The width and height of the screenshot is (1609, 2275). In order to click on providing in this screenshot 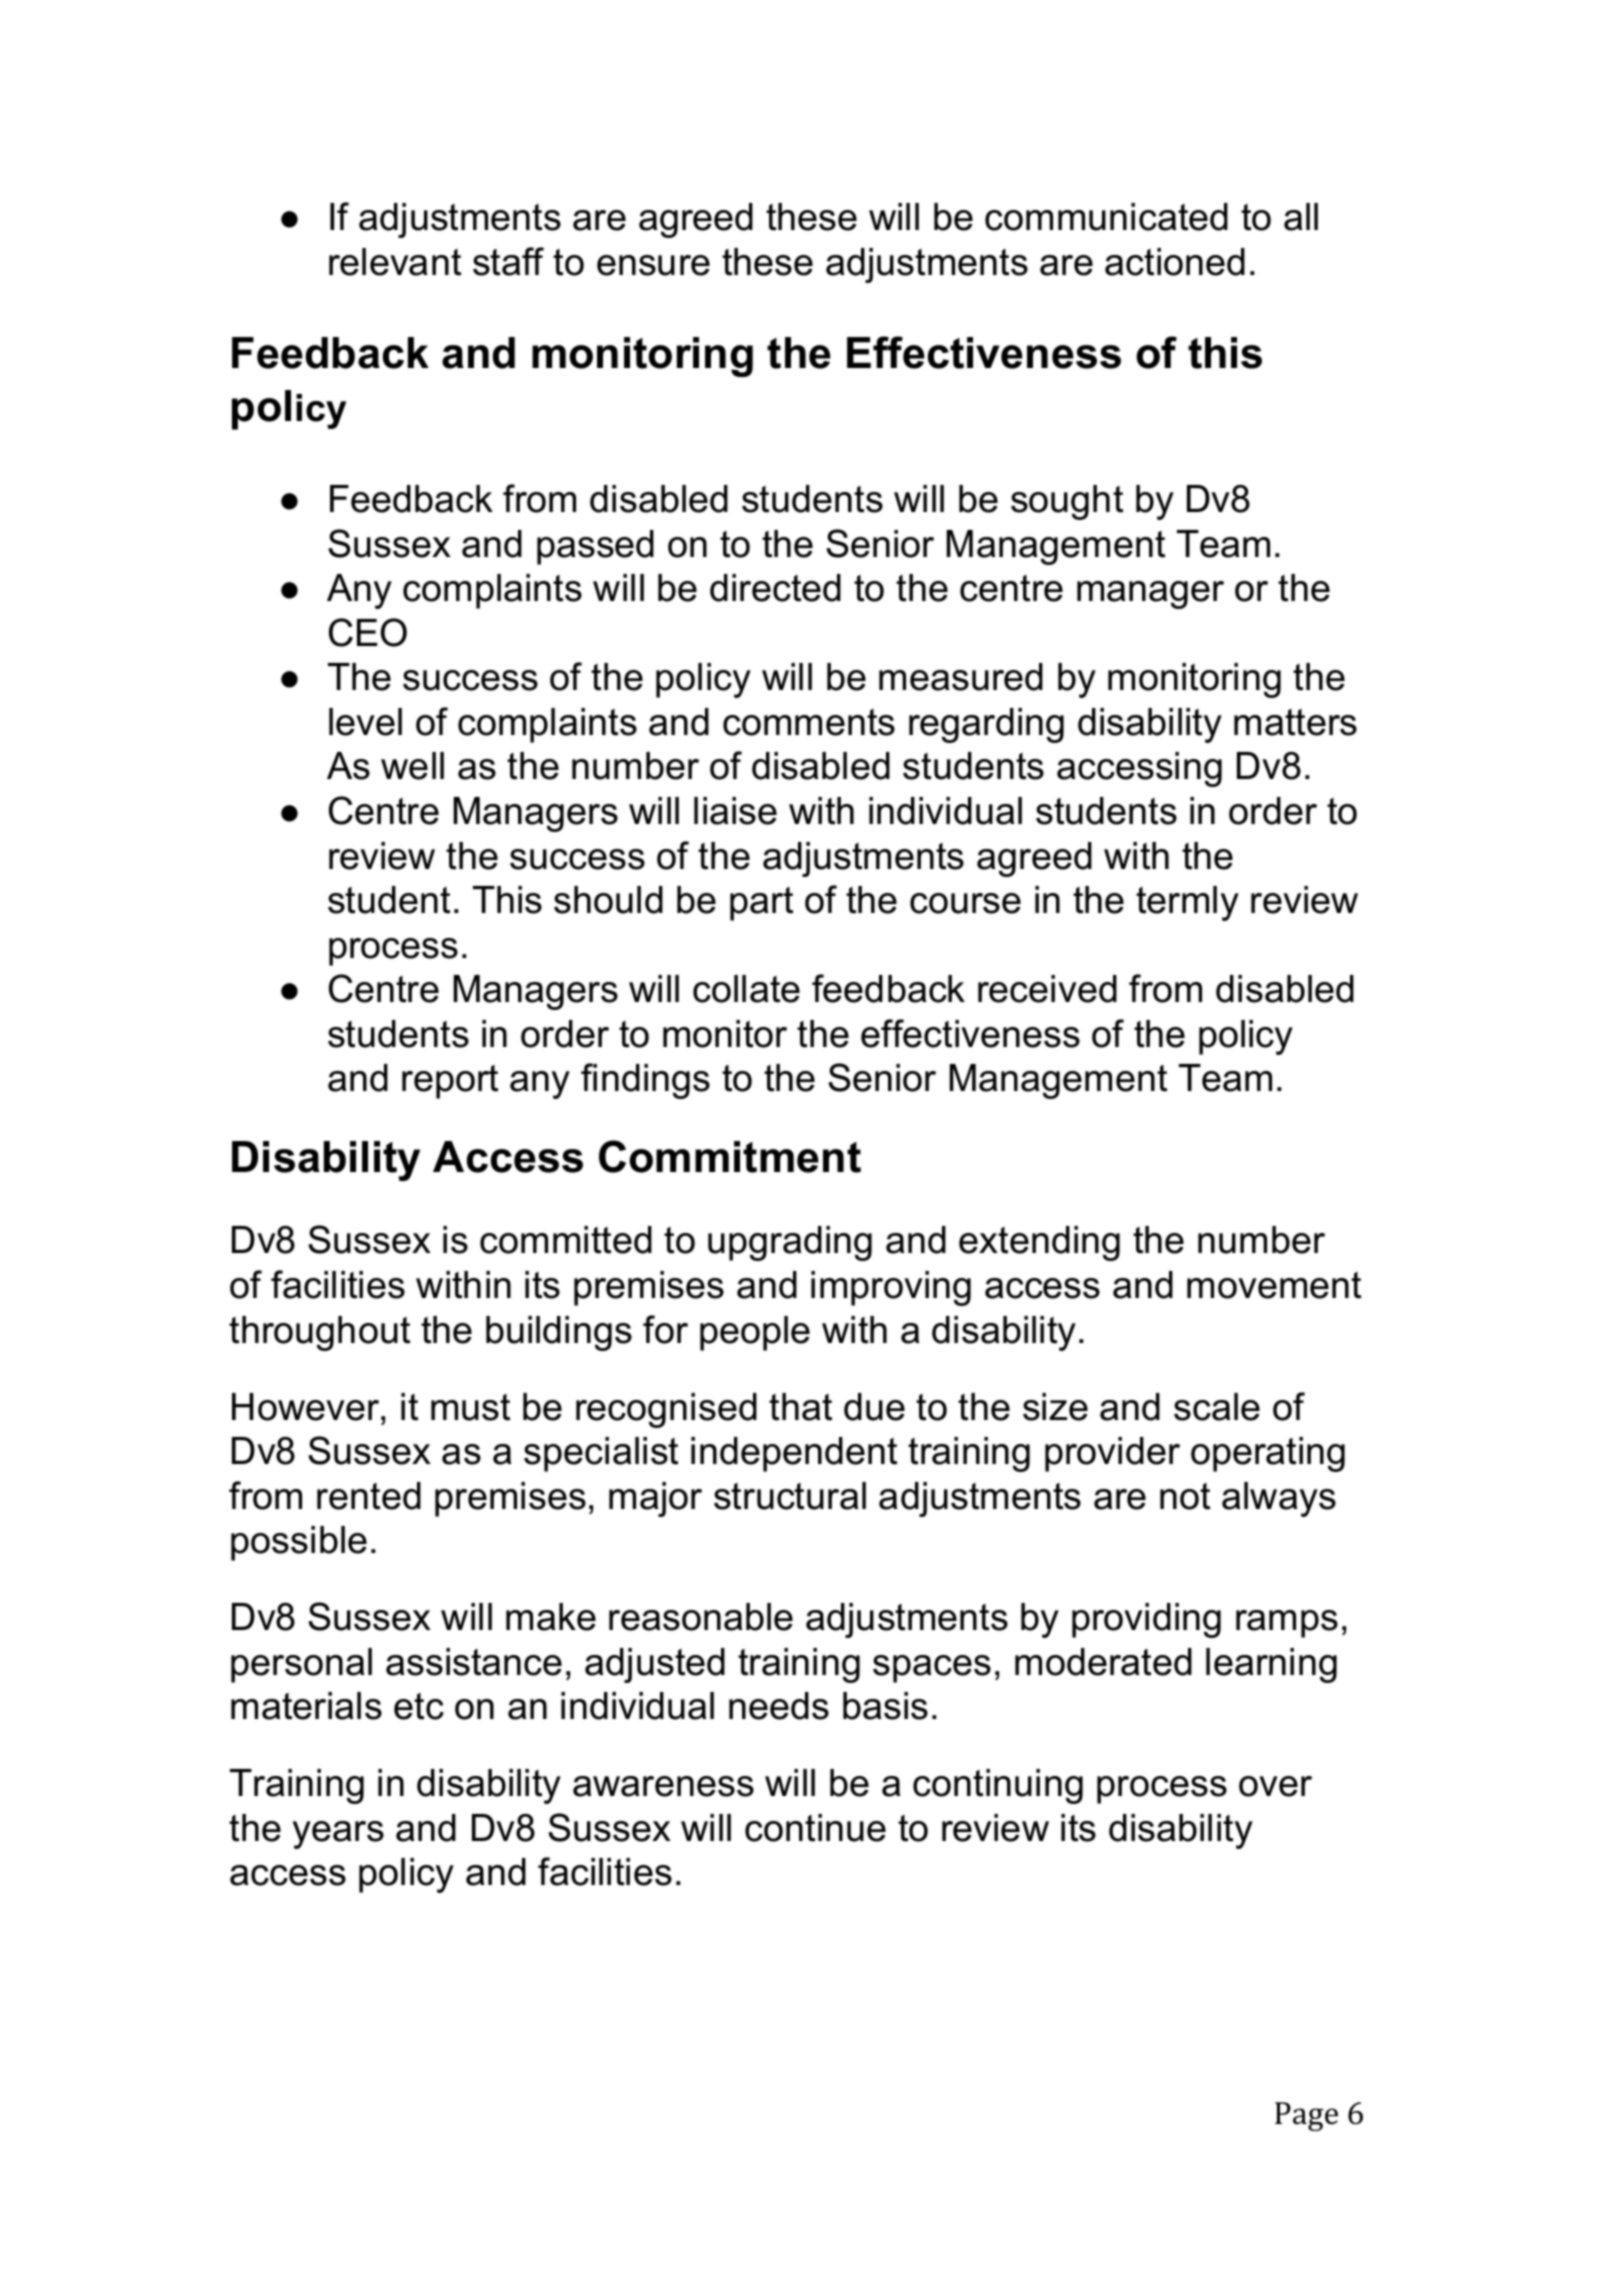, I will do `click(1146, 1620)`.
